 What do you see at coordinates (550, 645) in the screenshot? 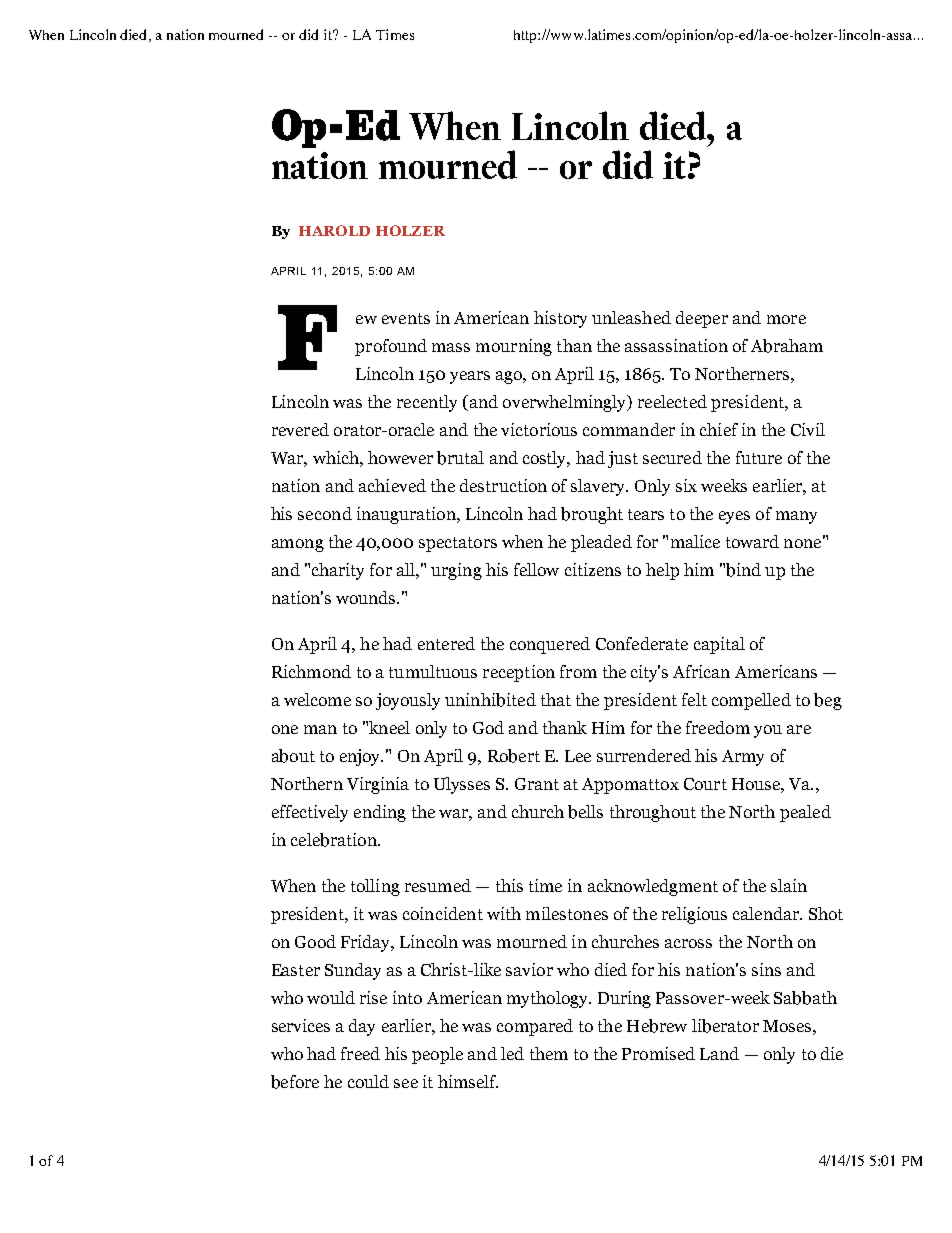
I see `conquered` at bounding box center [550, 645].
